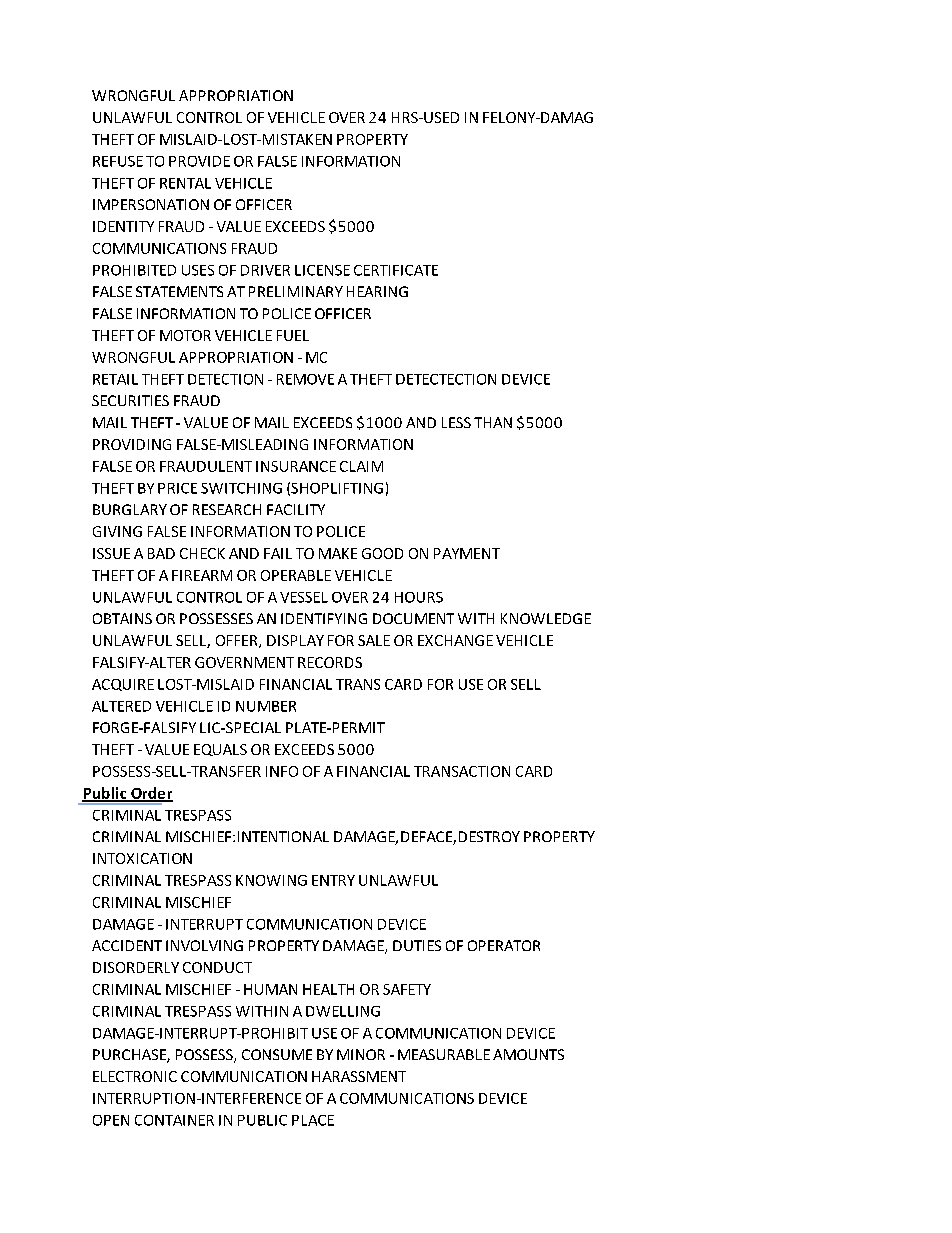  What do you see at coordinates (142, 858) in the screenshot?
I see `INTOXICATION` at bounding box center [142, 858].
